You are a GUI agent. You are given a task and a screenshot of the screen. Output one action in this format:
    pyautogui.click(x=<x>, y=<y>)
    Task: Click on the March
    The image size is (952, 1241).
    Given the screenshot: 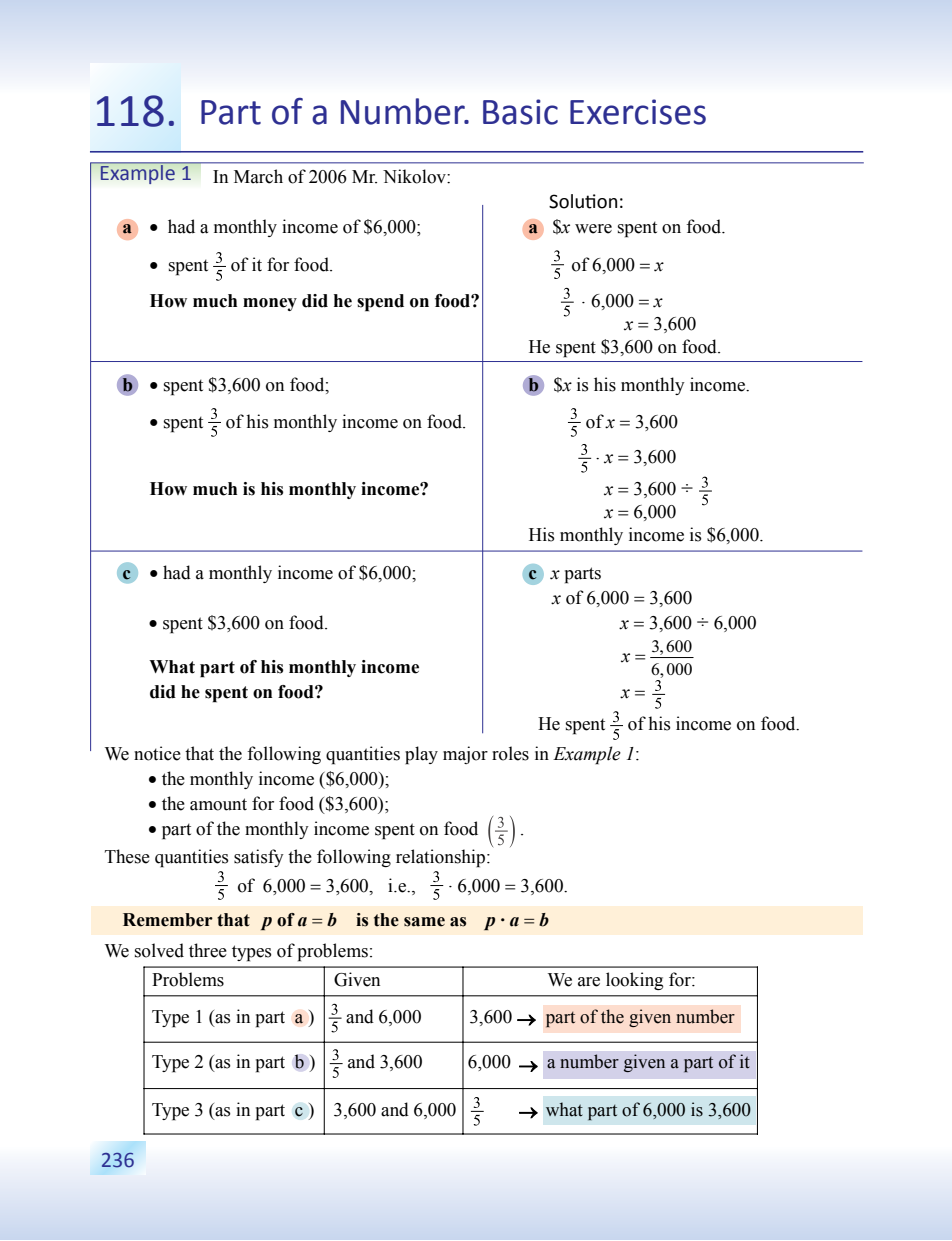 What is the action you would take?
    pyautogui.click(x=258, y=176)
